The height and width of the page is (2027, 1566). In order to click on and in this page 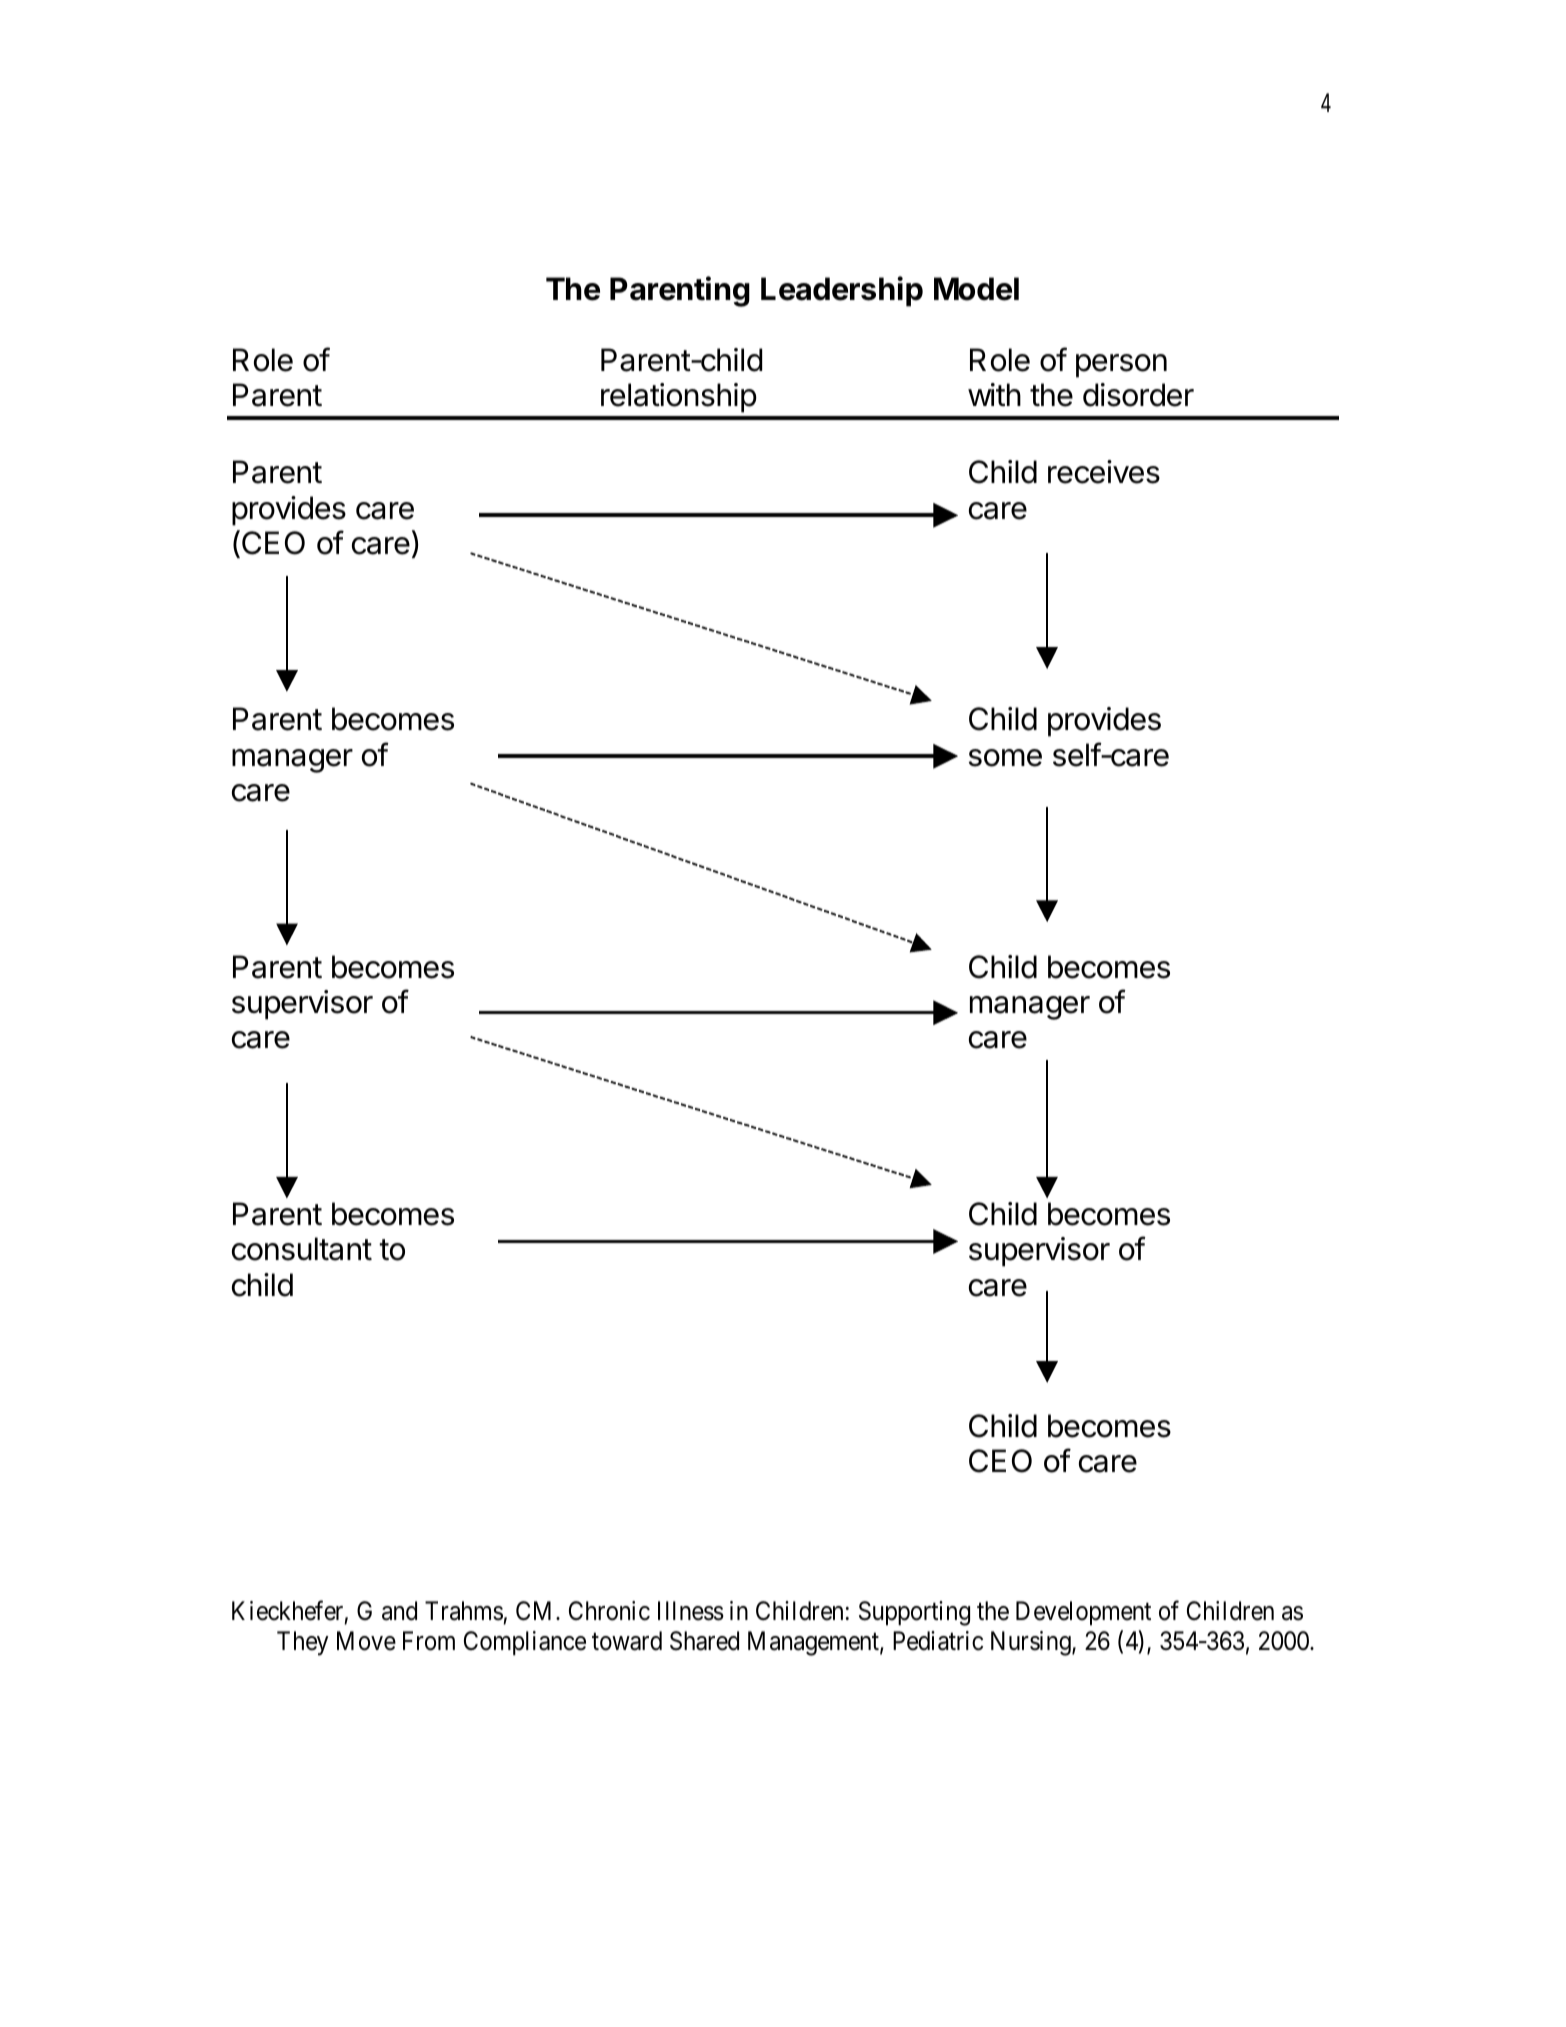, I will do `click(399, 1611)`.
